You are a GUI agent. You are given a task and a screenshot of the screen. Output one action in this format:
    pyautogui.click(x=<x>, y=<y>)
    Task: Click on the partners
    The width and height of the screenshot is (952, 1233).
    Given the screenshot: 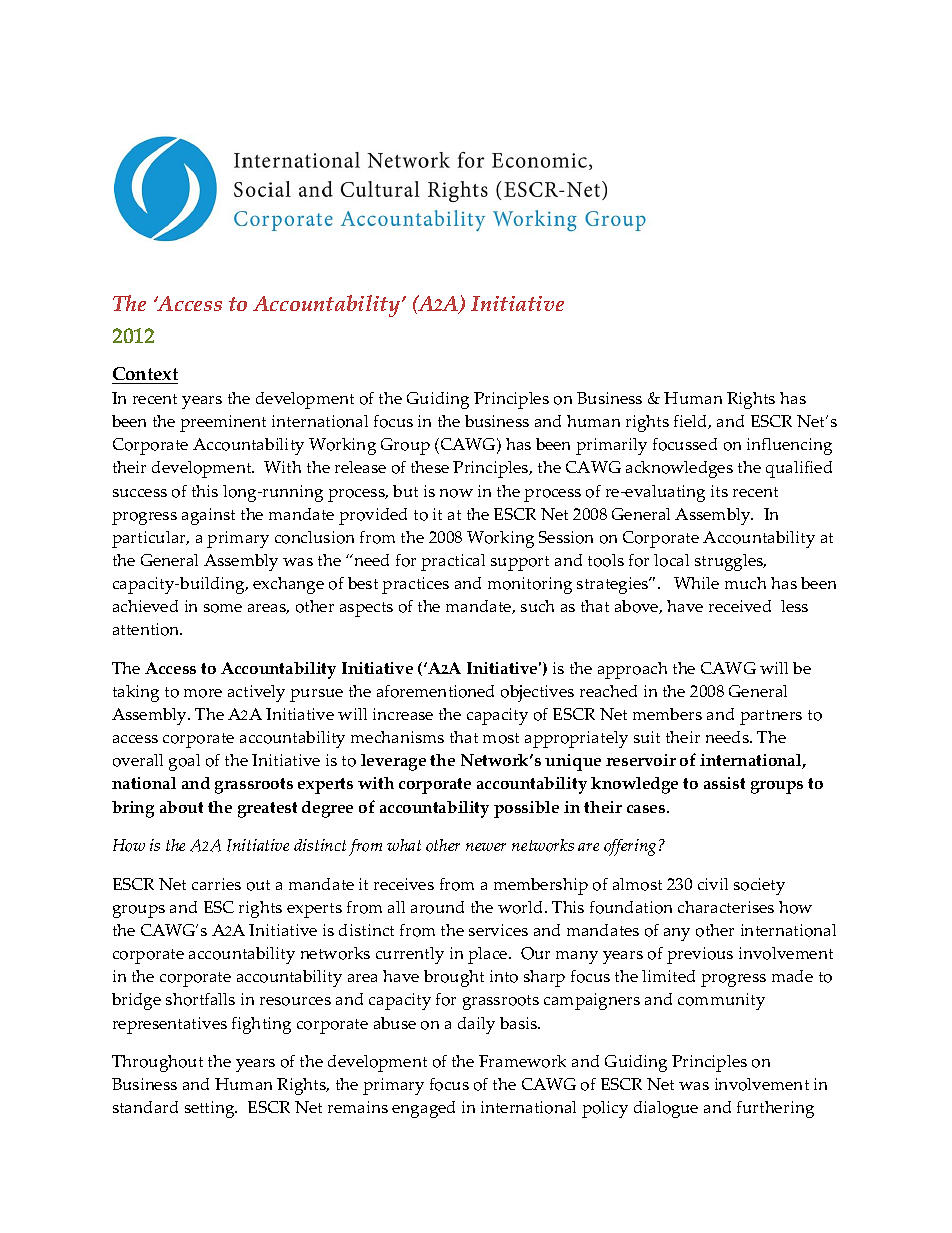 What is the action you would take?
    pyautogui.click(x=771, y=717)
